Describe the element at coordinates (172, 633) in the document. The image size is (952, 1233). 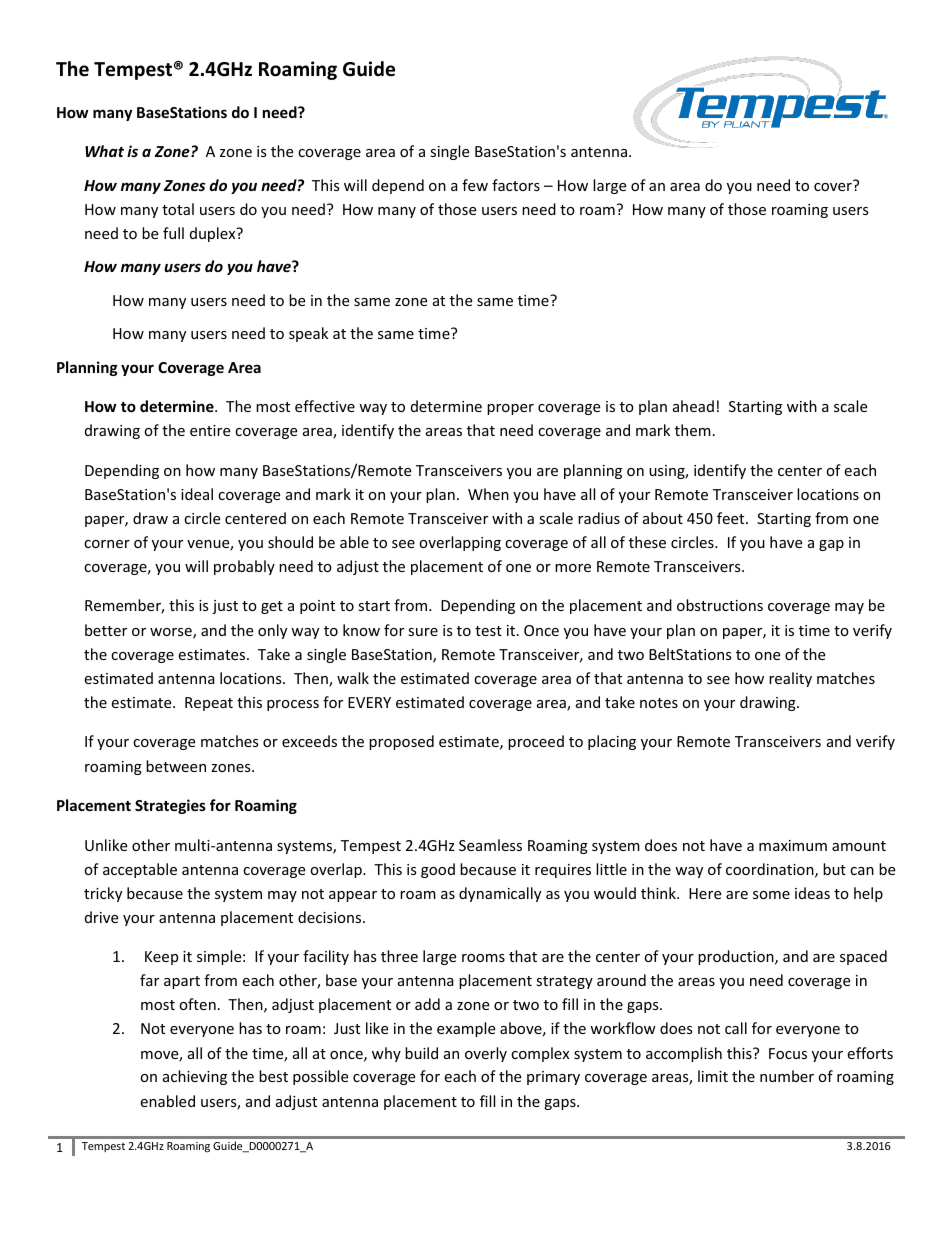
I see `worse` at that location.
